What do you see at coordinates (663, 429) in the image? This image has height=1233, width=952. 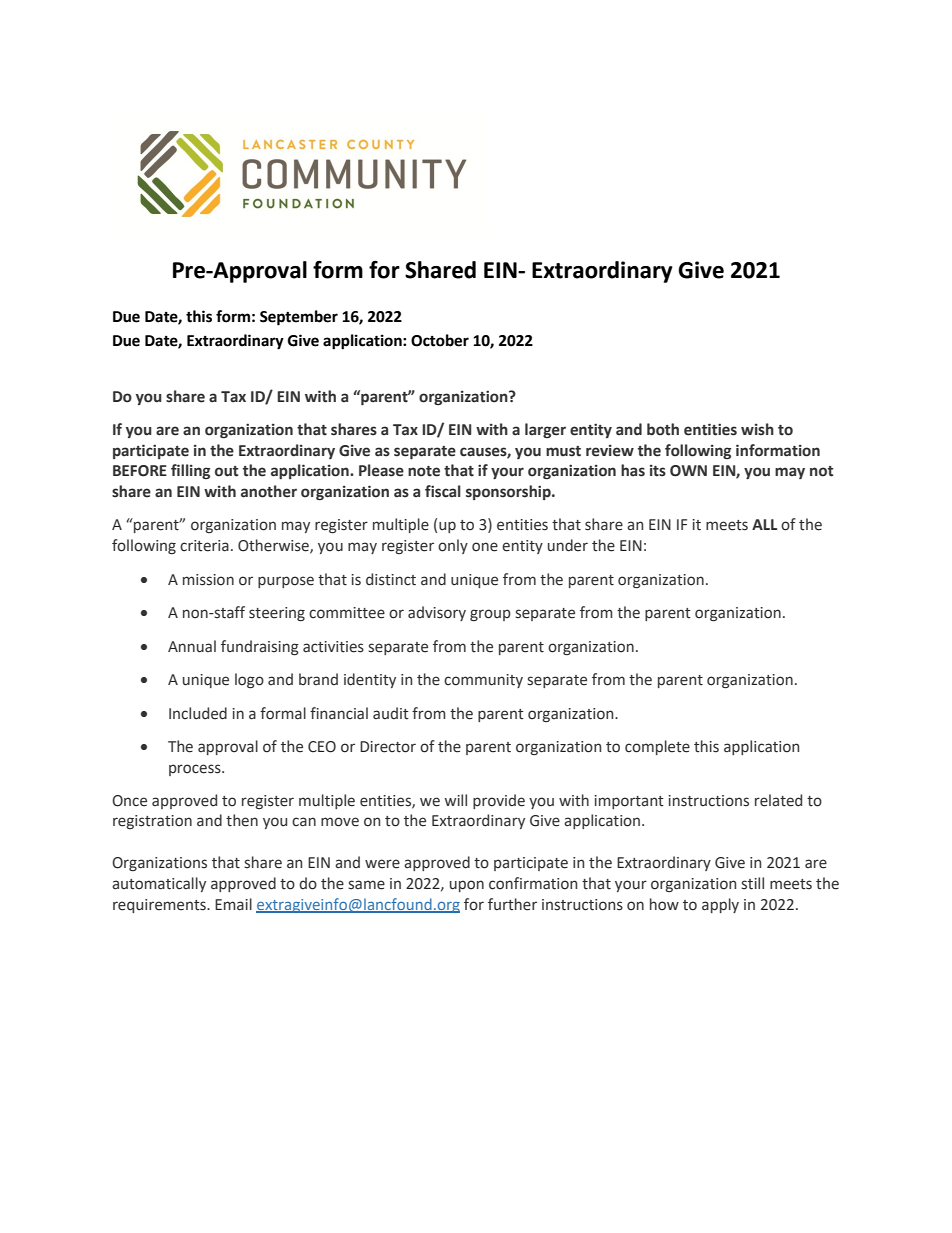 I see `both` at bounding box center [663, 429].
